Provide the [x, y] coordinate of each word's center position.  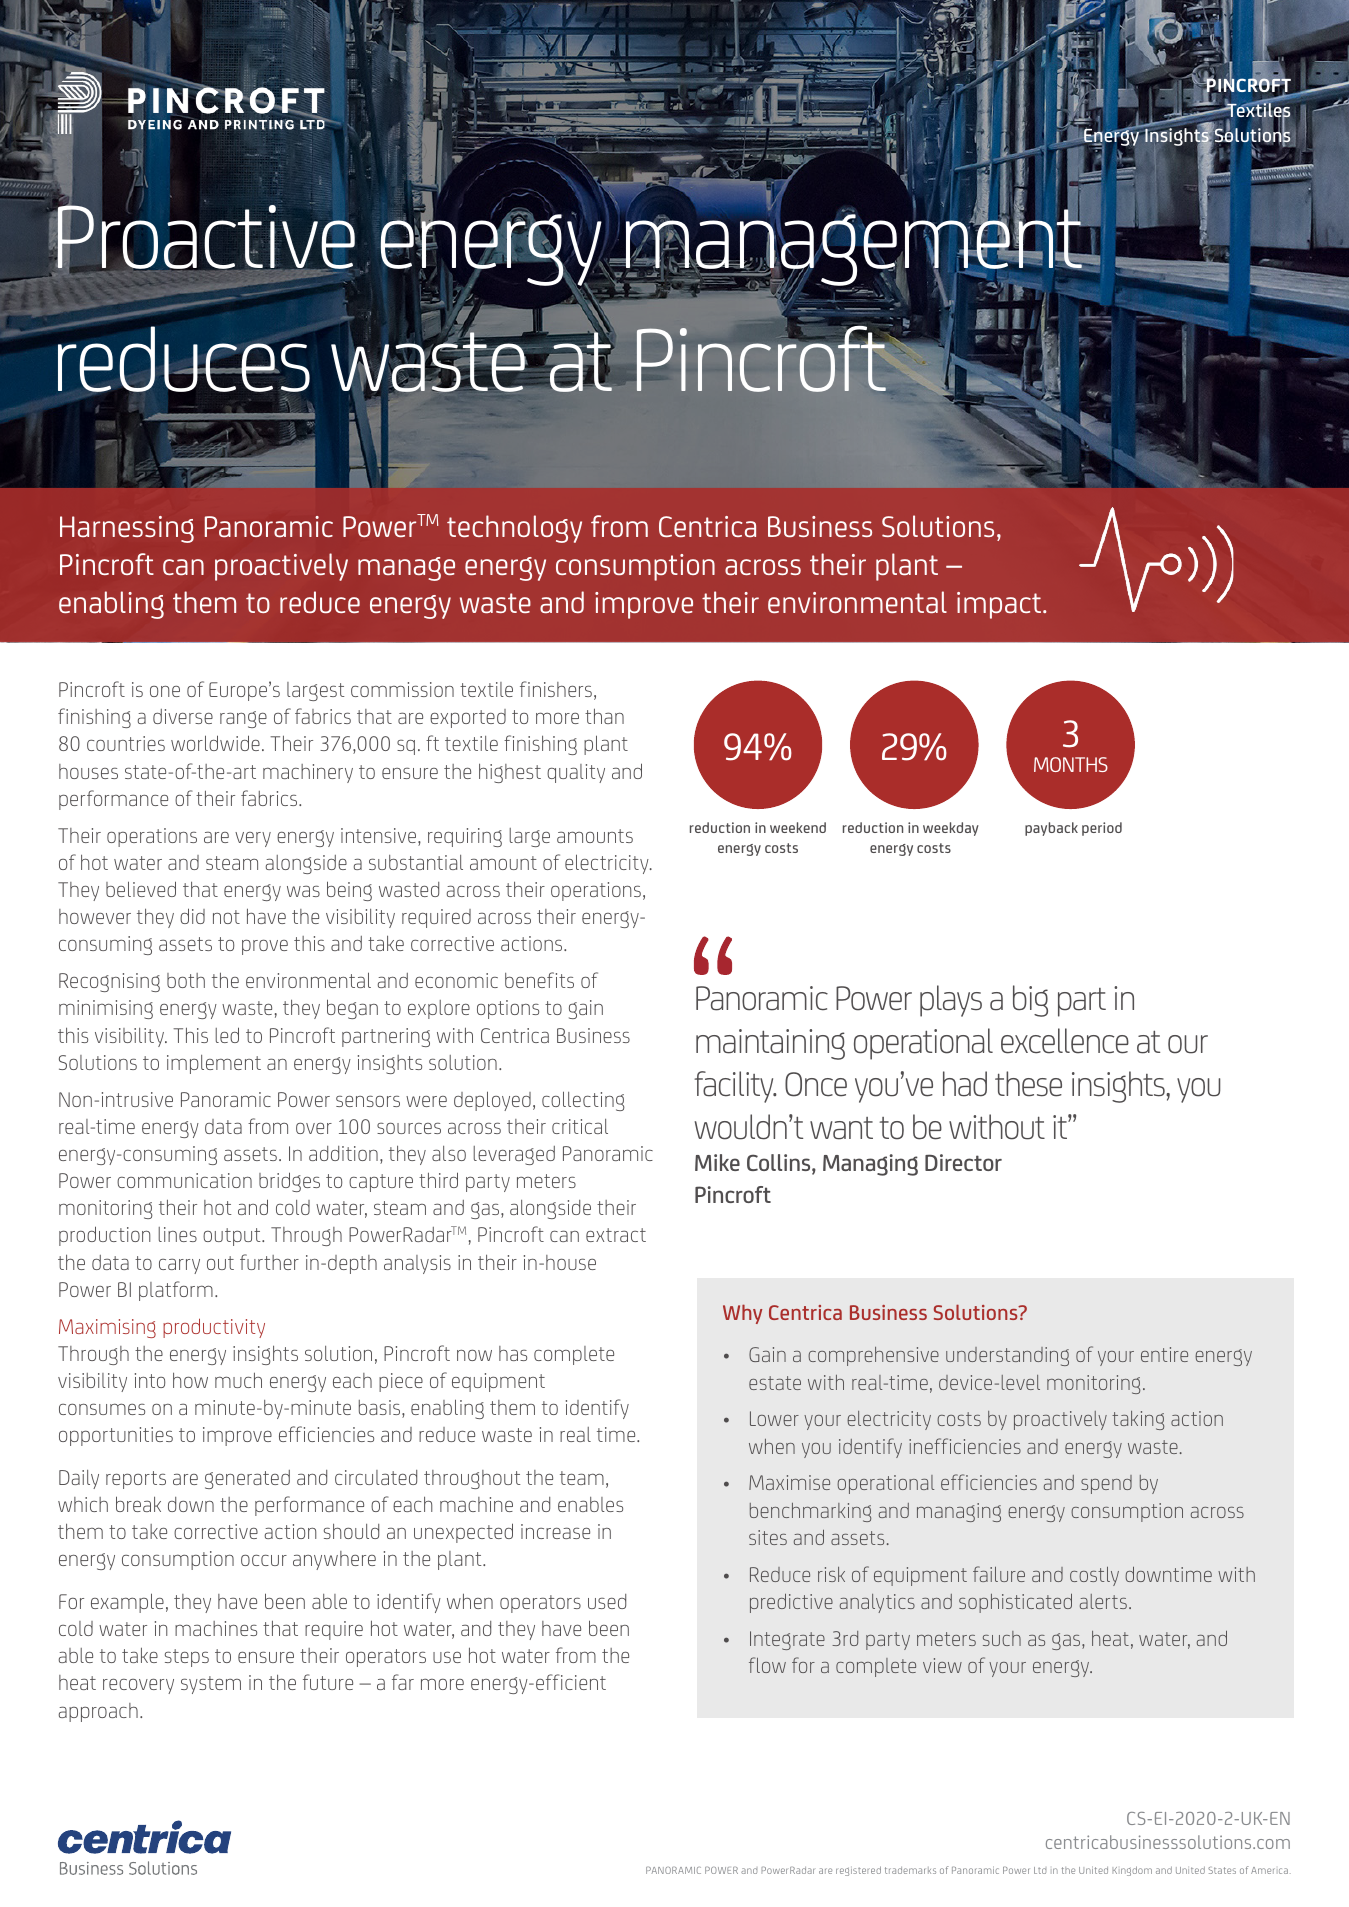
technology [514, 529]
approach [98, 1712]
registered [858, 1871]
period [1102, 829]
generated [247, 1479]
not [226, 917]
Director [963, 1162]
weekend [798, 827]
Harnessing [127, 529]
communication [184, 1180]
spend [1106, 1484]
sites [768, 1537]
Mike [717, 1162]
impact [1000, 605]
